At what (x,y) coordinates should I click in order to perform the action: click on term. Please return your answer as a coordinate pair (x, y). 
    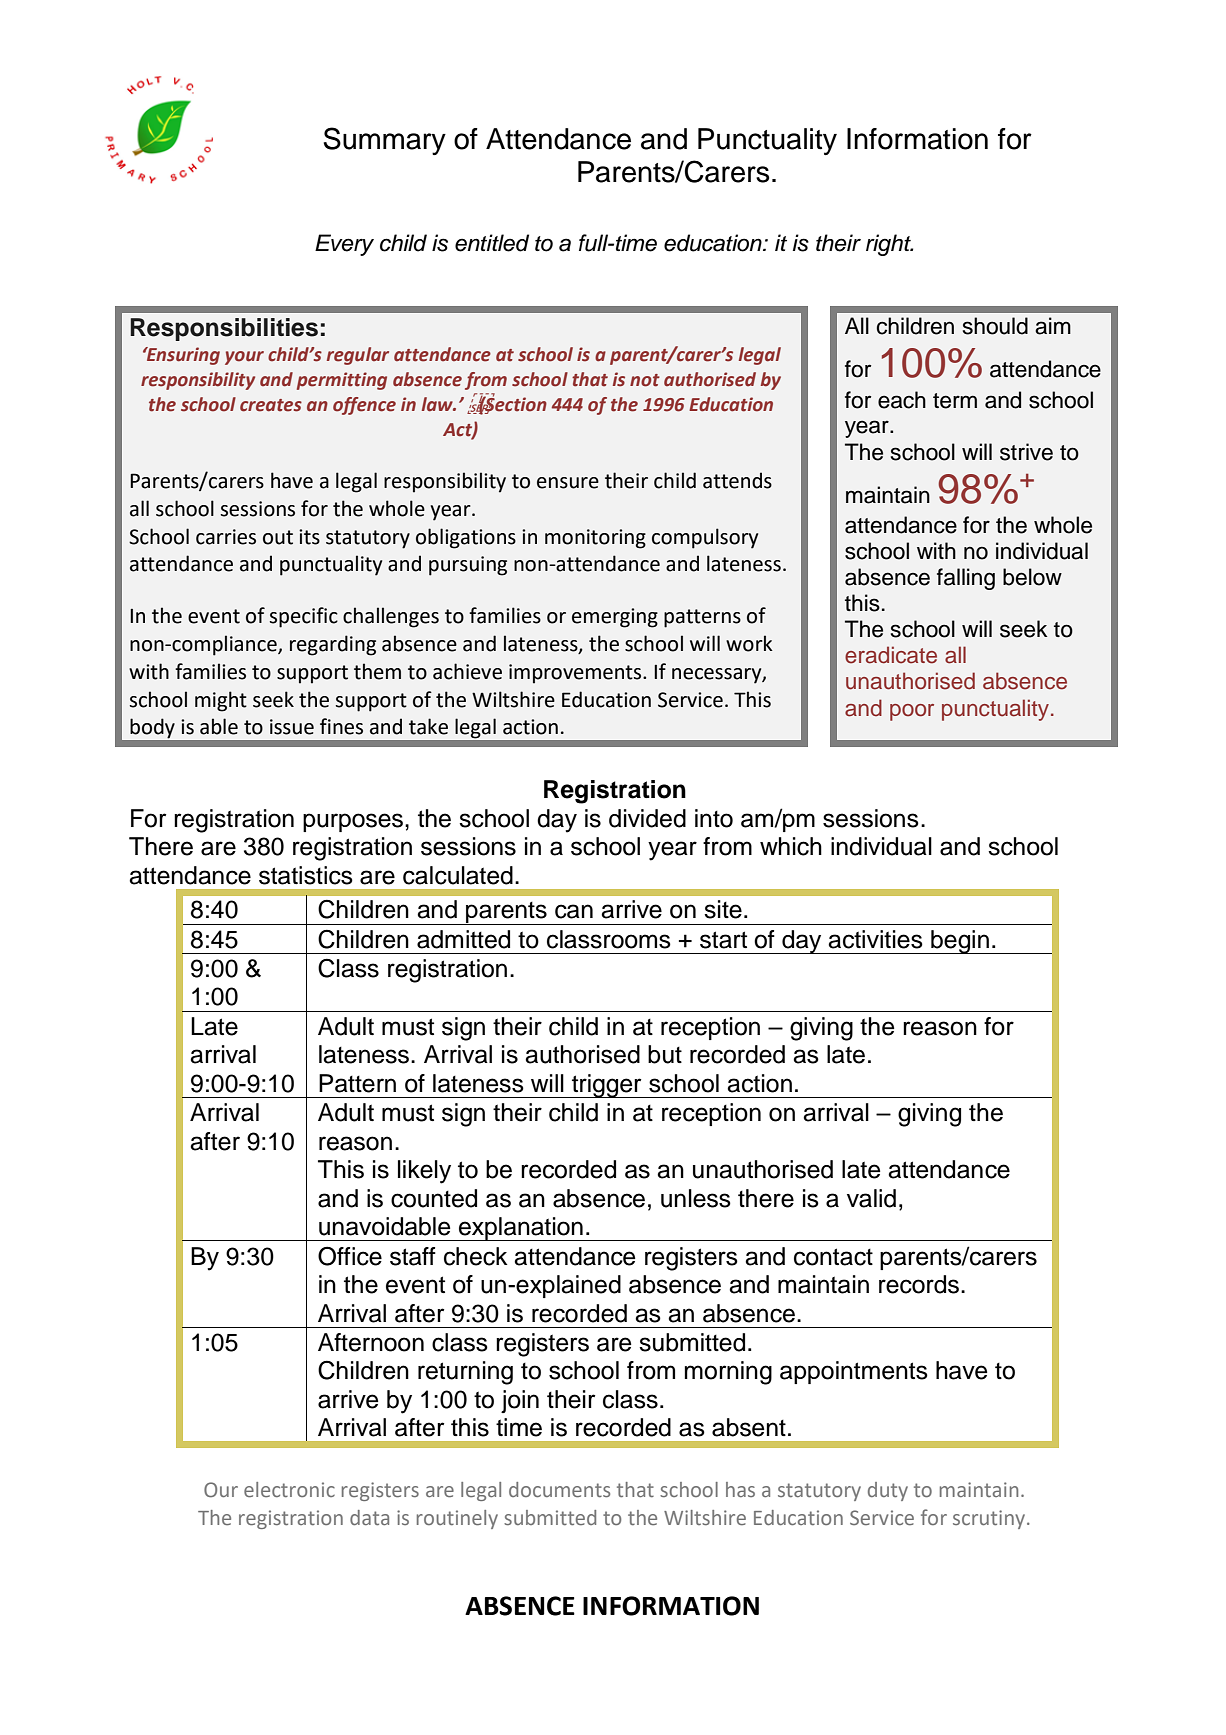
    Looking at the image, I should click on (955, 401).
